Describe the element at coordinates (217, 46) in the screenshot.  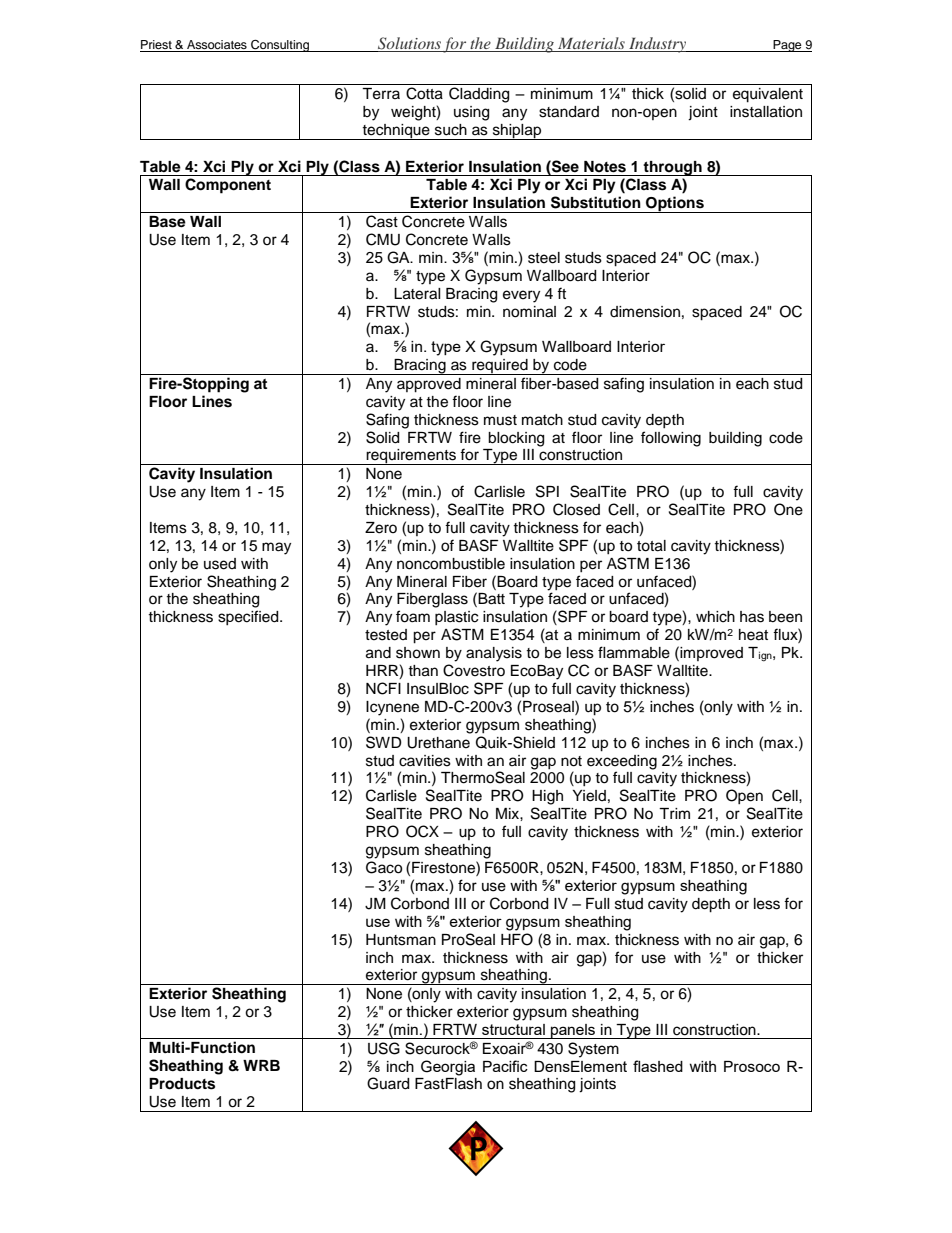
I see `Associates` at that location.
